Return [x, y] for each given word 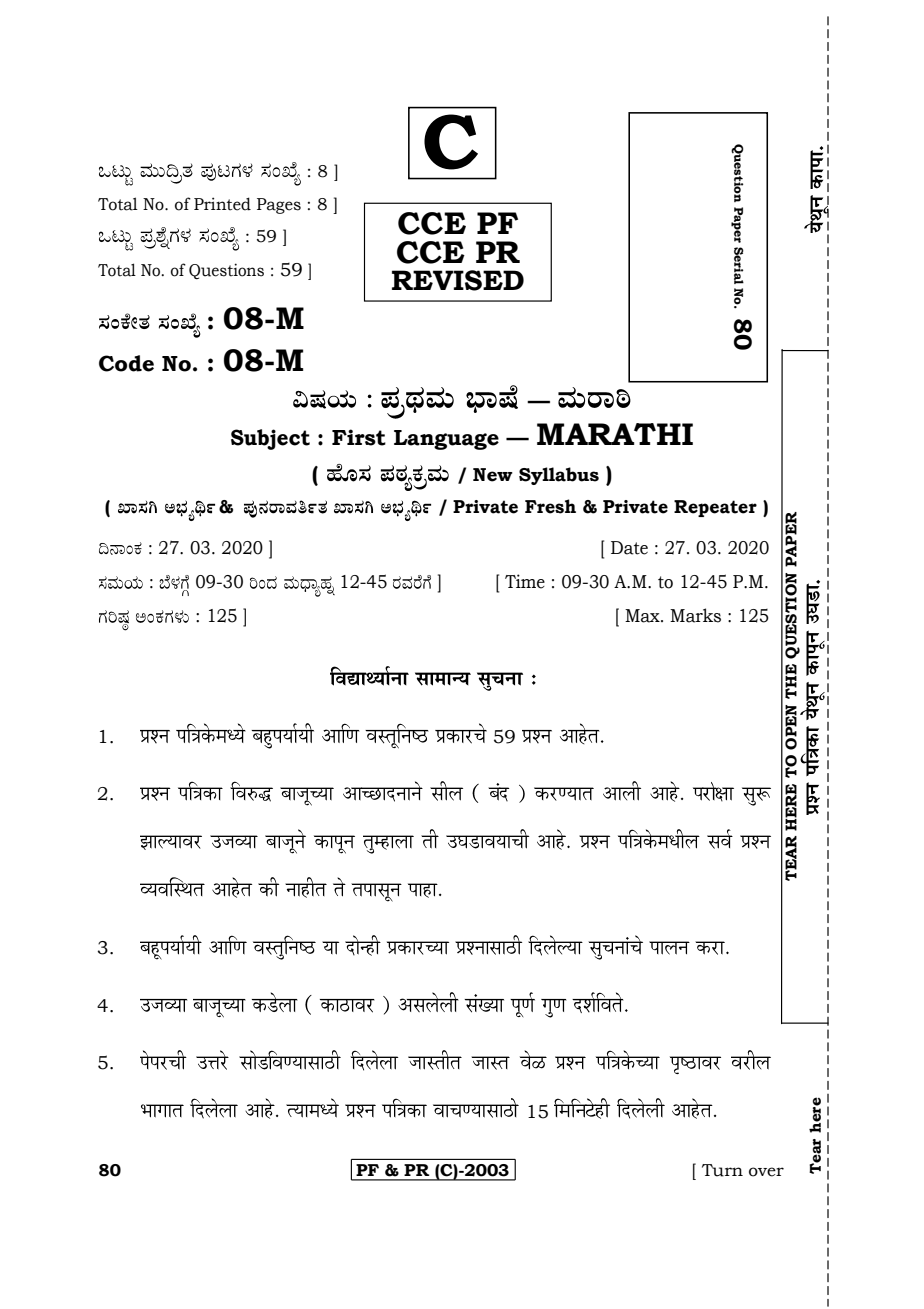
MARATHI [615, 434]
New [493, 475]
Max [643, 616]
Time [525, 581]
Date [629, 548]
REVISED [458, 280]
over [766, 1172]
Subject [270, 439]
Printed [222, 204]
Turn [722, 1170]
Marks [695, 615]
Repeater [715, 508]
